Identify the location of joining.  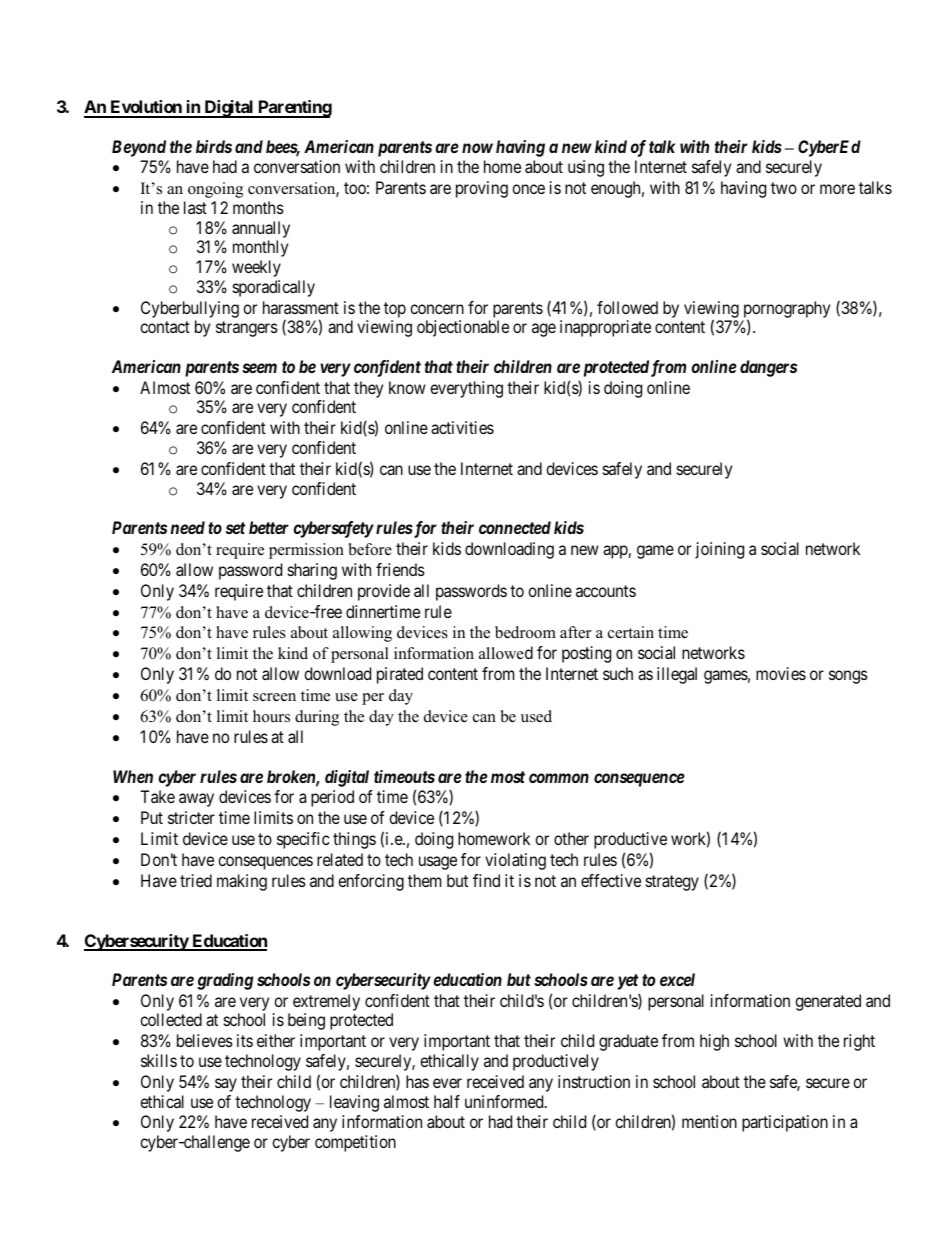
(719, 550).
